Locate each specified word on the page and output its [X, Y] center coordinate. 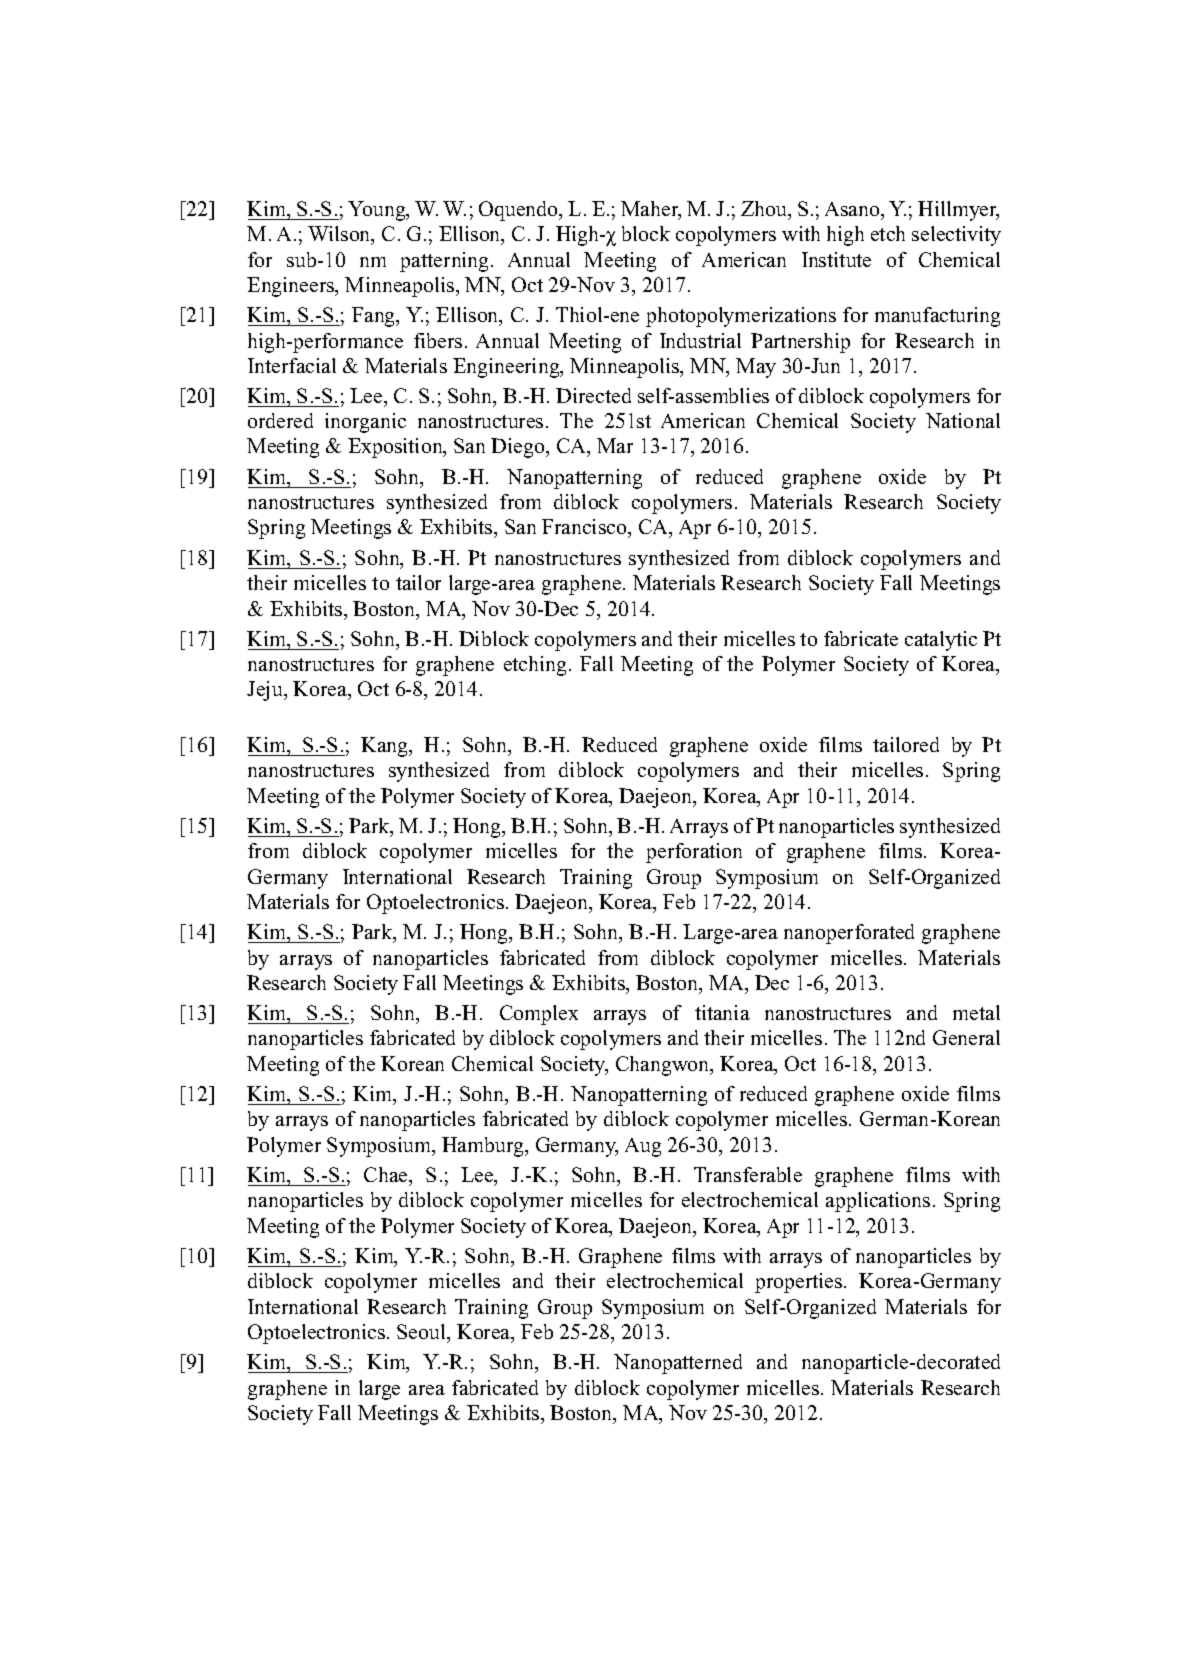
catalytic [941, 641]
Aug [643, 1147]
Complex [539, 1015]
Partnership [800, 343]
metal [976, 1012]
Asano [853, 211]
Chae [387, 1176]
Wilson [340, 235]
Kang [386, 747]
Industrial [700, 340]
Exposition [396, 448]
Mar [615, 445]
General [966, 1037]
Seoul [422, 1331]
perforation [694, 853]
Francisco [585, 528]
